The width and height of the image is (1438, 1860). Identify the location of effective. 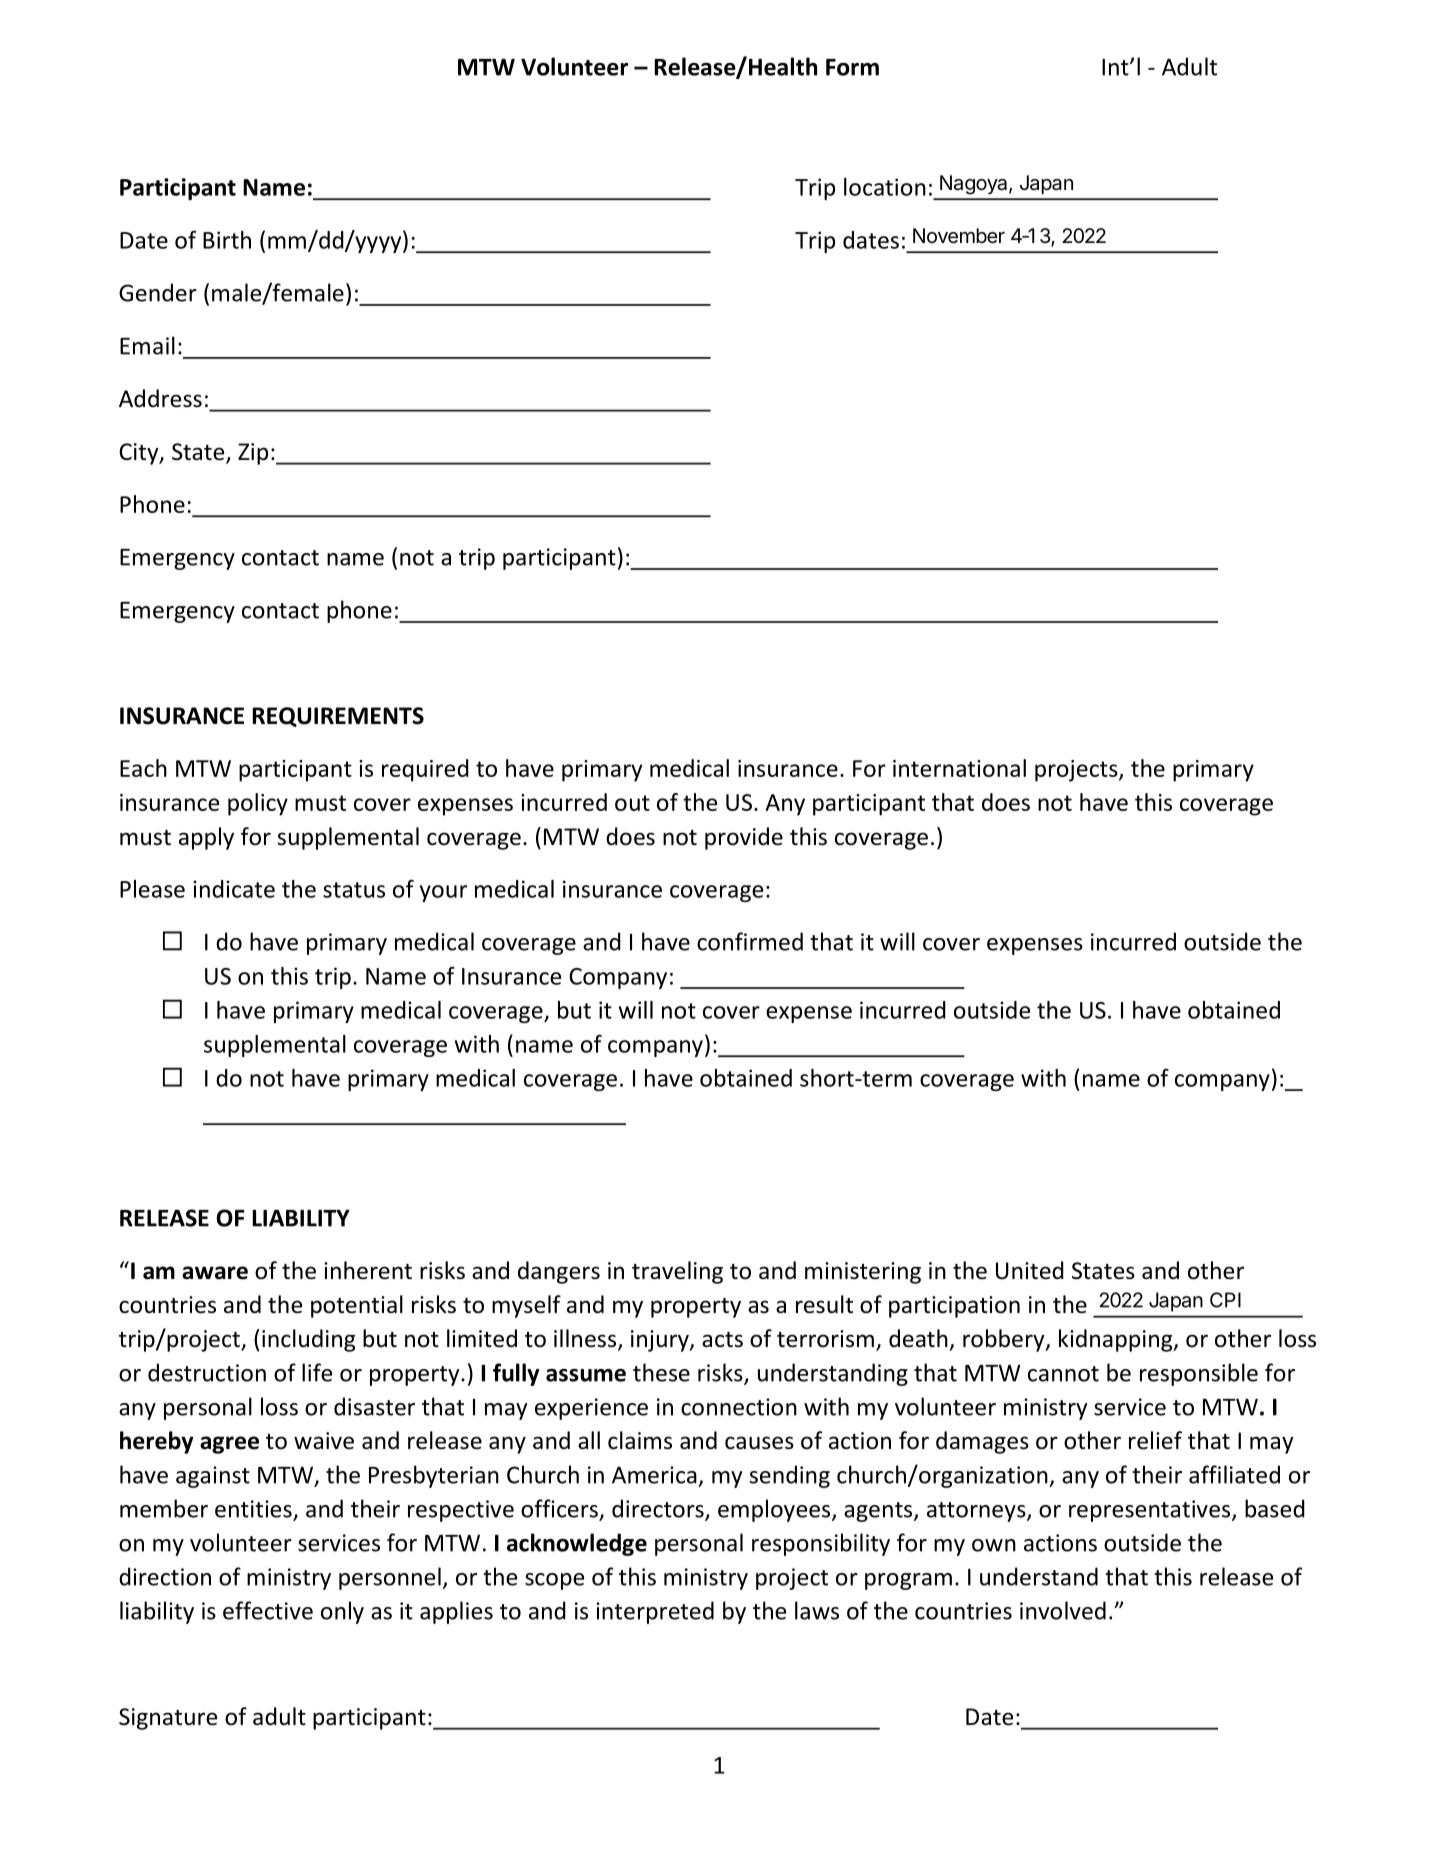
(268, 1610).
